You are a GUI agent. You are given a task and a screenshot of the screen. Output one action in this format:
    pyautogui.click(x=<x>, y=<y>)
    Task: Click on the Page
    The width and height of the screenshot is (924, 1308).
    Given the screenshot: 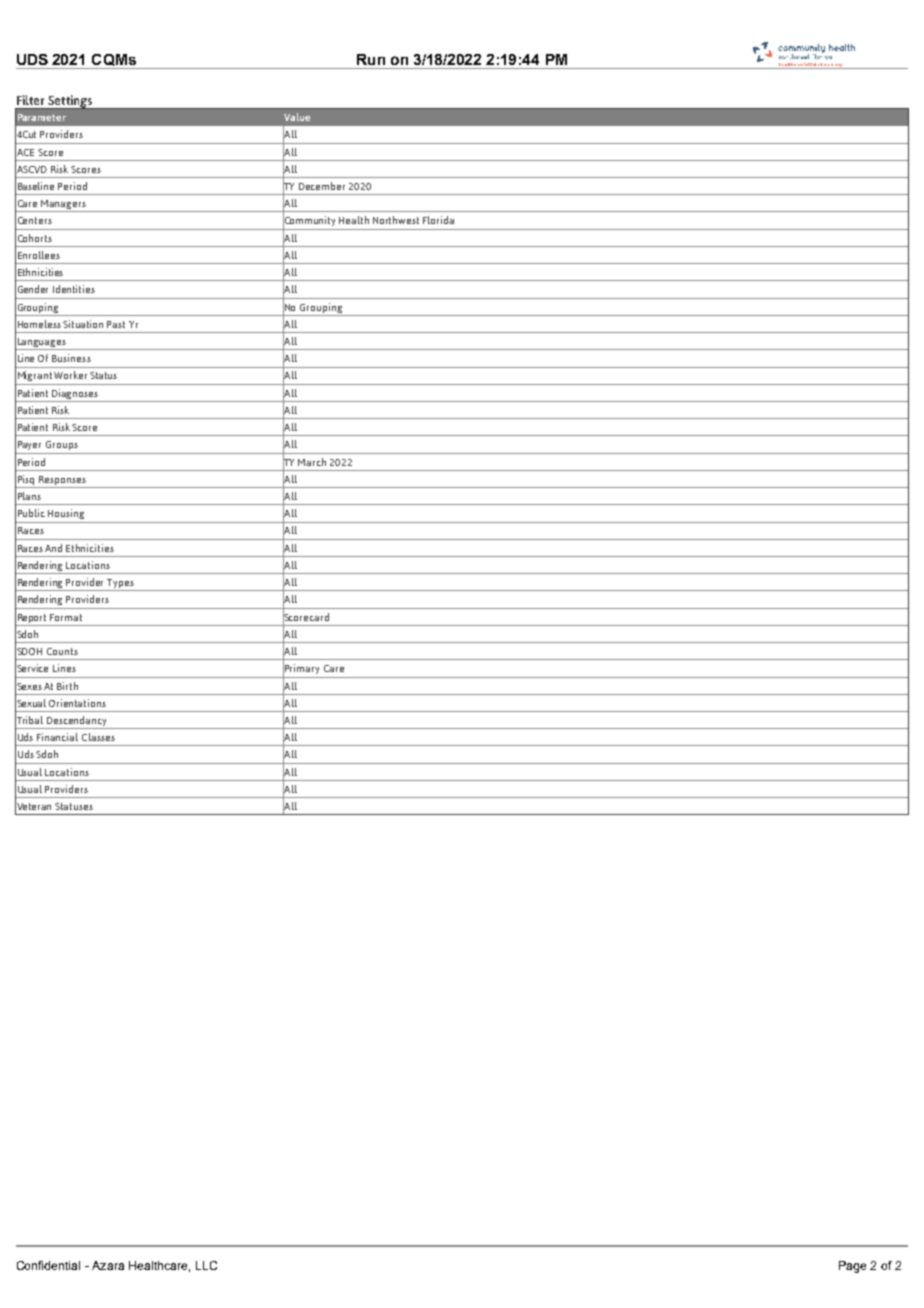 What is the action you would take?
    pyautogui.click(x=852, y=1267)
